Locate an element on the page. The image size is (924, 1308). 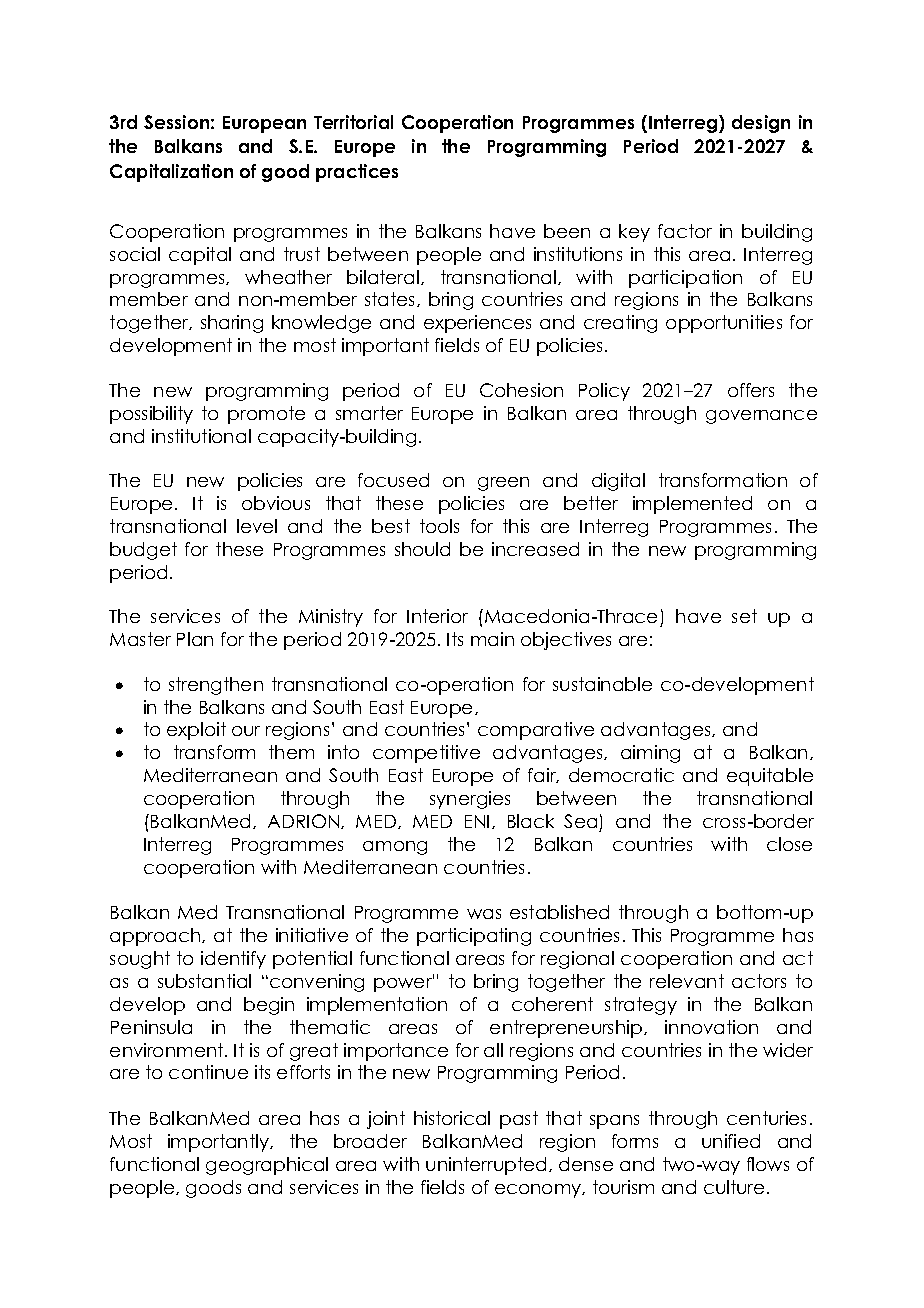
practices is located at coordinates (357, 173).
